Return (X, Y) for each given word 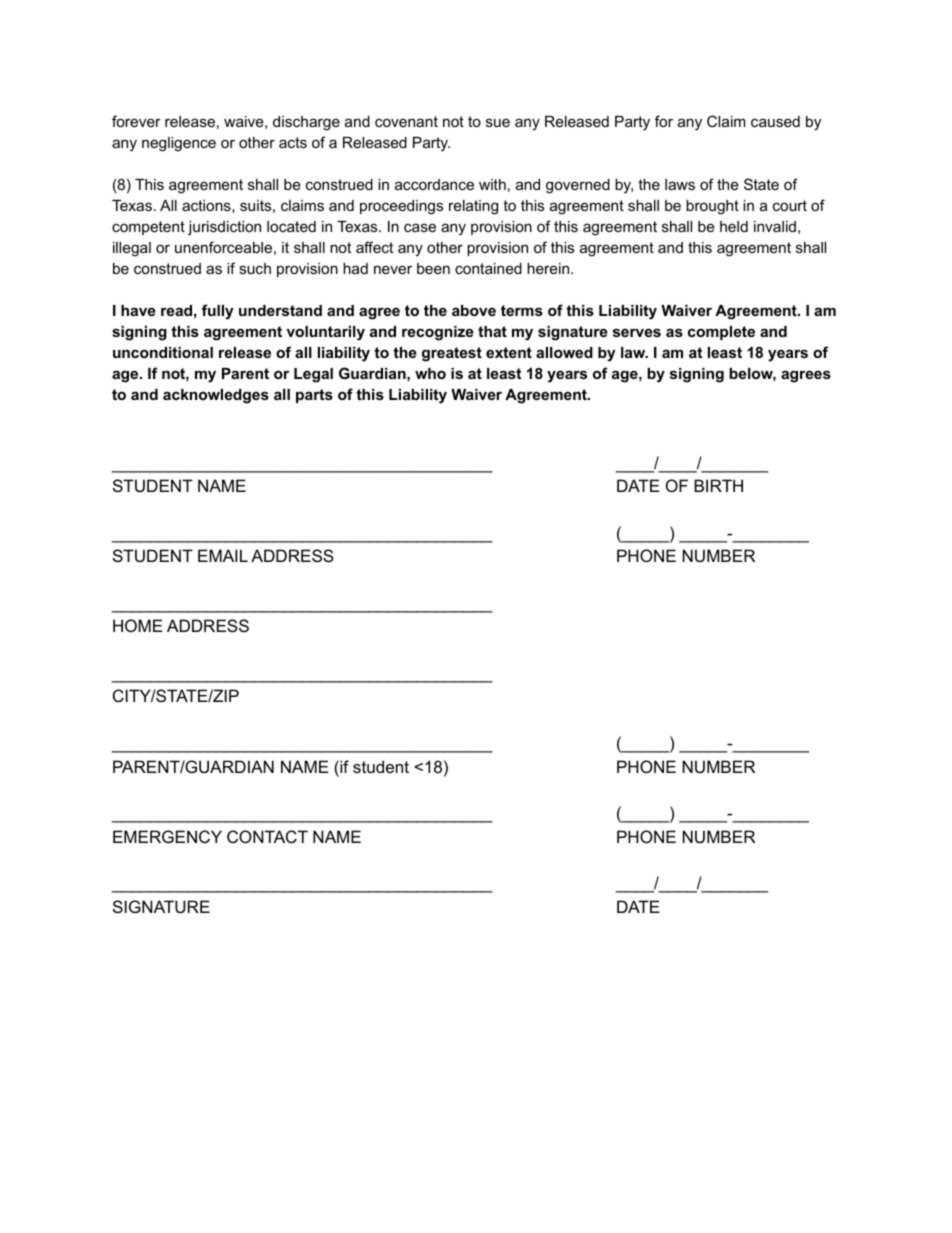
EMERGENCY (167, 836)
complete (721, 333)
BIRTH (718, 485)
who (430, 373)
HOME (138, 625)
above (474, 310)
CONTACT (267, 836)
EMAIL (223, 555)
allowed (564, 352)
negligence (179, 144)
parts (314, 396)
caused (775, 121)
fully (218, 312)
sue (498, 122)
